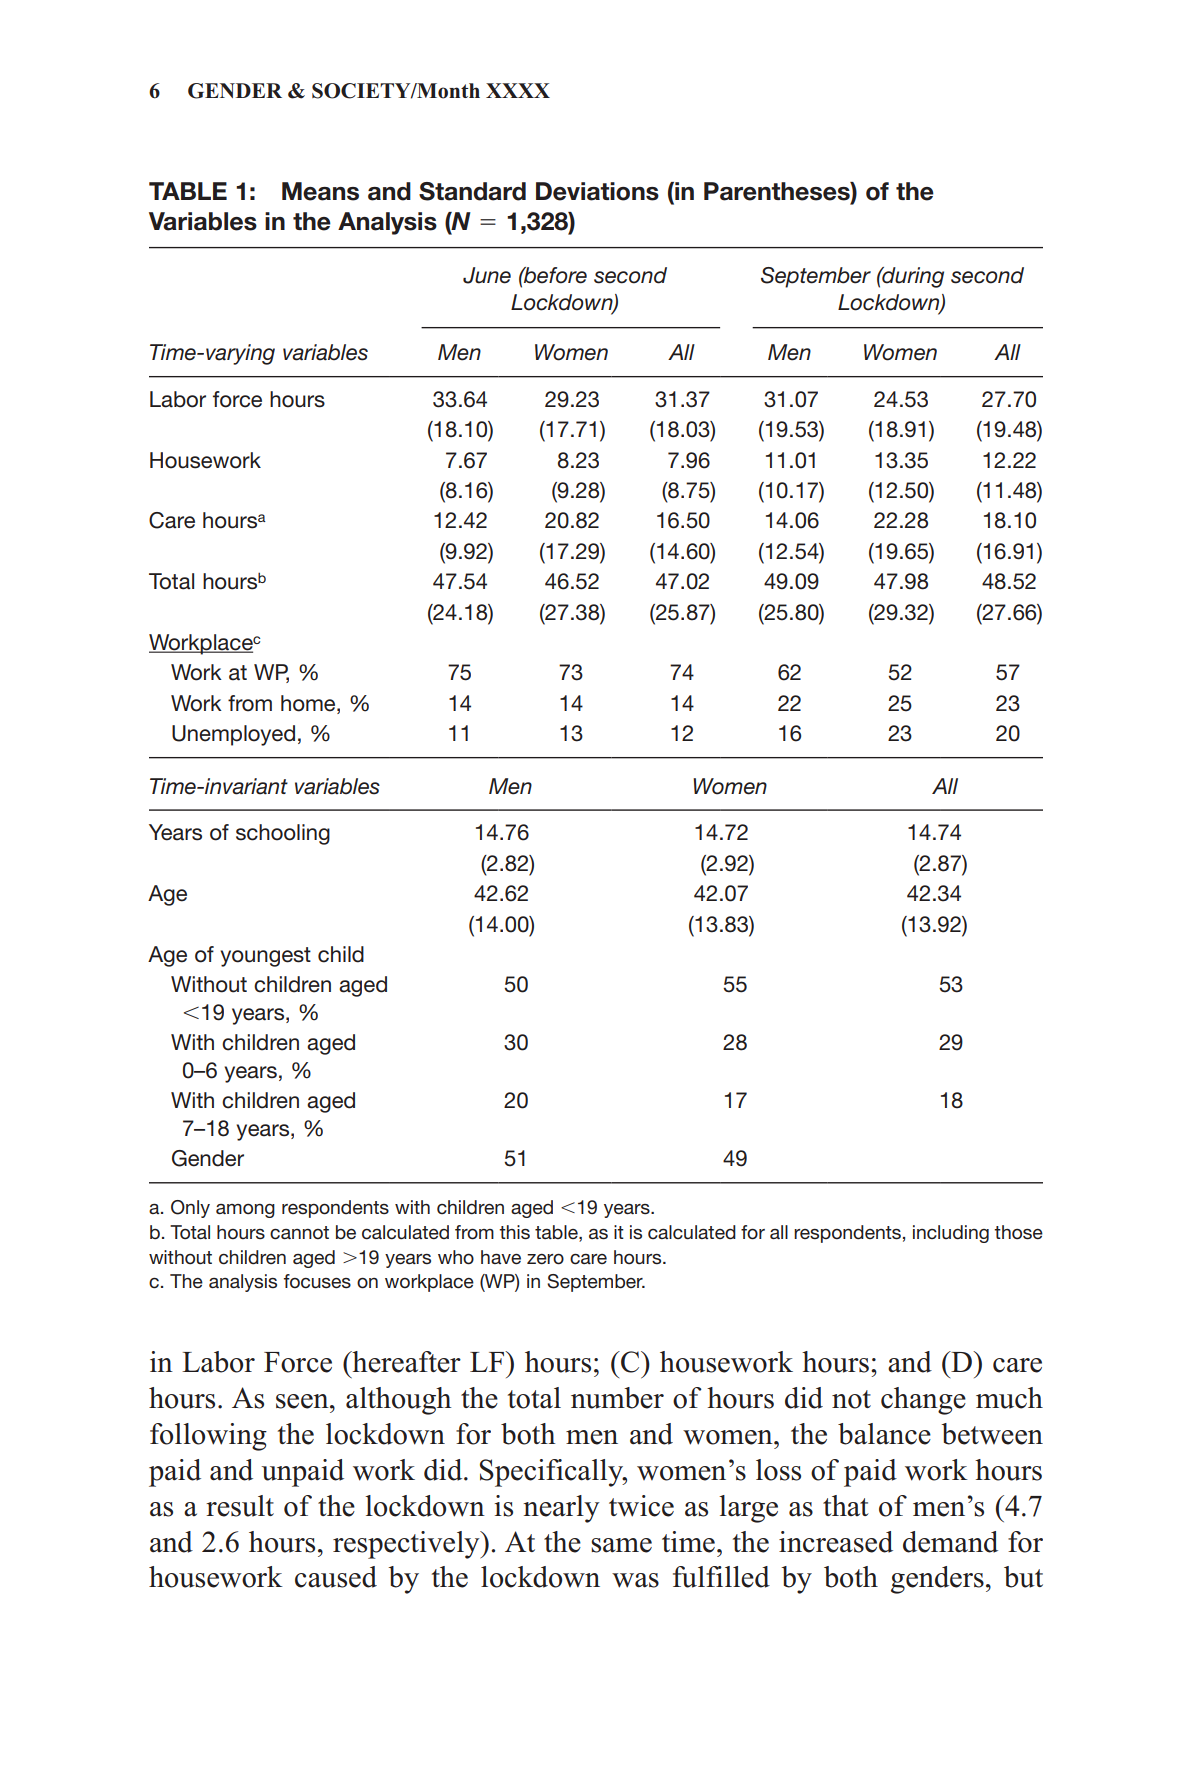  What do you see at coordinates (265, 957) in the screenshot?
I see `youngest` at bounding box center [265, 957].
